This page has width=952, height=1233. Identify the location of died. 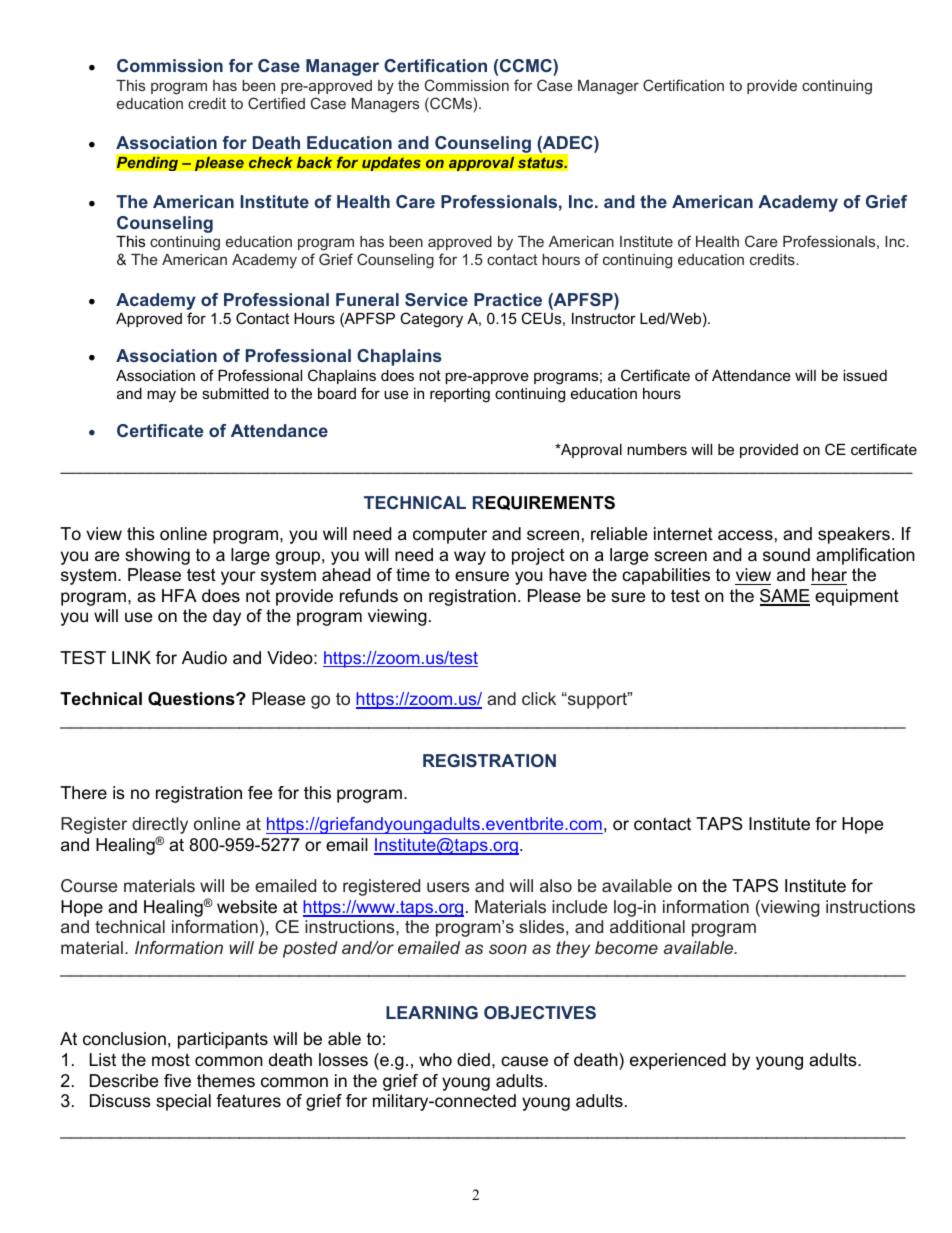
(473, 1059).
